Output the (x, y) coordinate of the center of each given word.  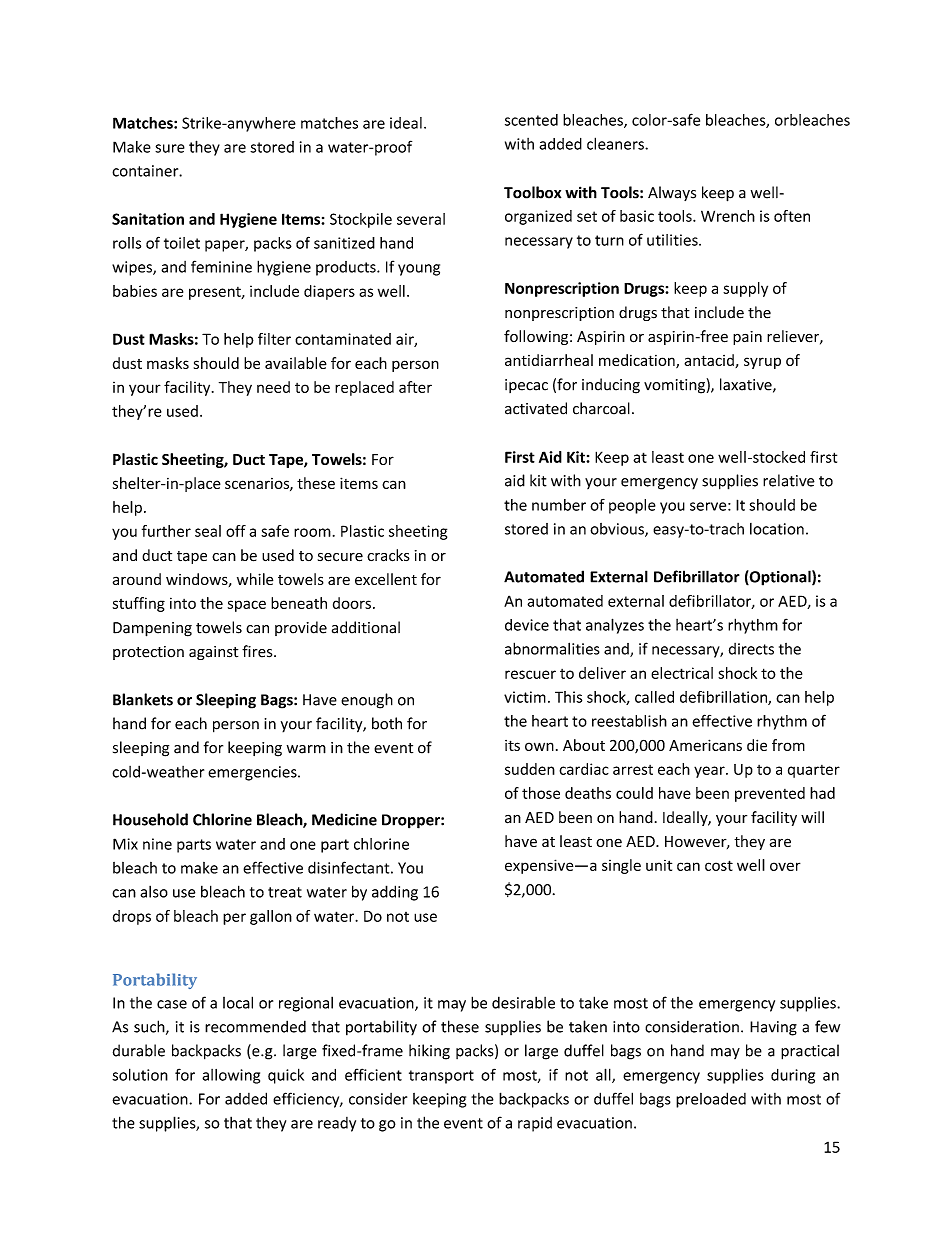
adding (395, 893)
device (527, 625)
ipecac (526, 386)
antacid (710, 361)
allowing (231, 1076)
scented (531, 120)
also (154, 891)
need (273, 387)
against (213, 653)
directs (751, 649)
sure (170, 148)
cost (719, 865)
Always (672, 193)
